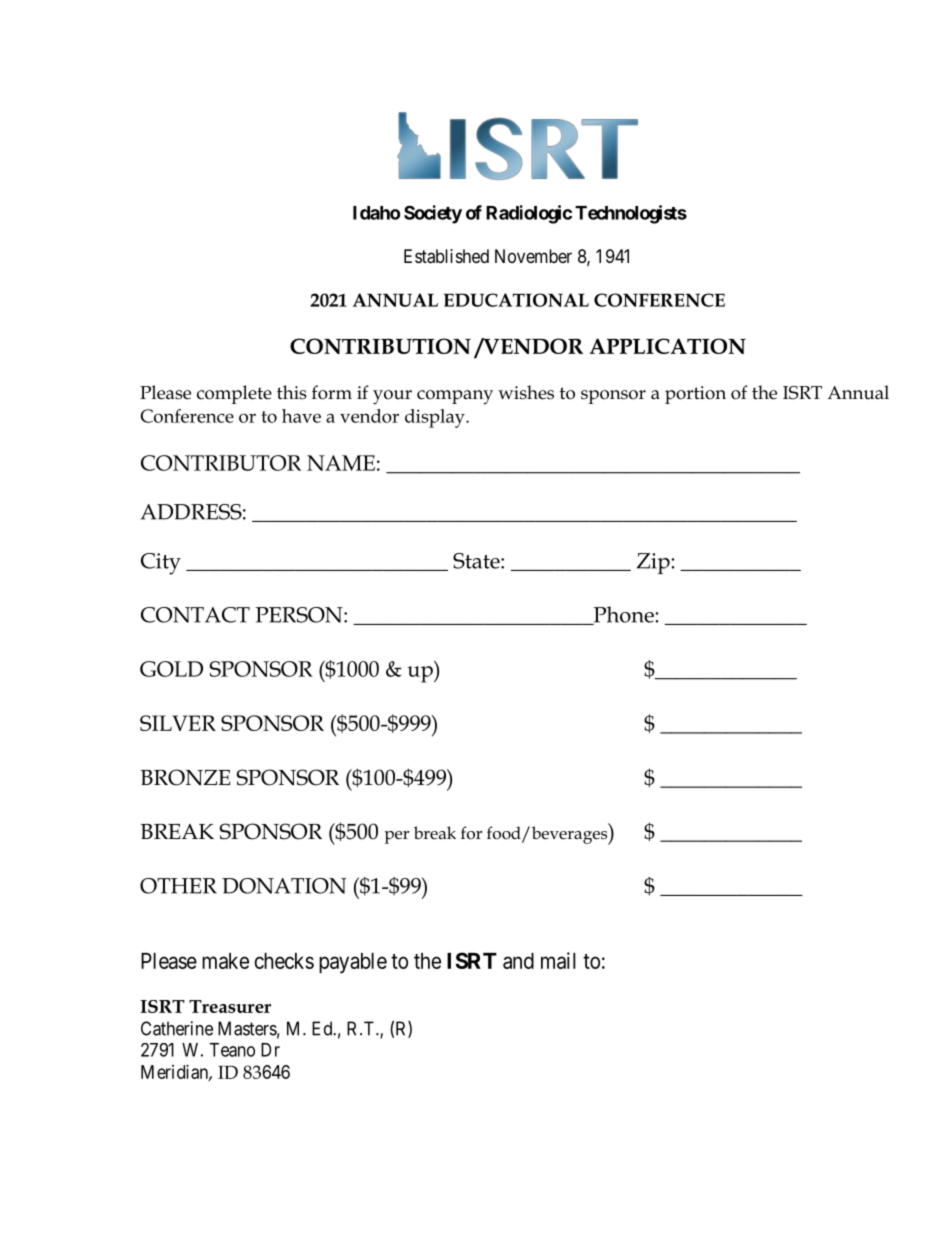 The image size is (952, 1233). Describe the element at coordinates (221, 463) in the document. I see `CONTRIBUTOR` at that location.
